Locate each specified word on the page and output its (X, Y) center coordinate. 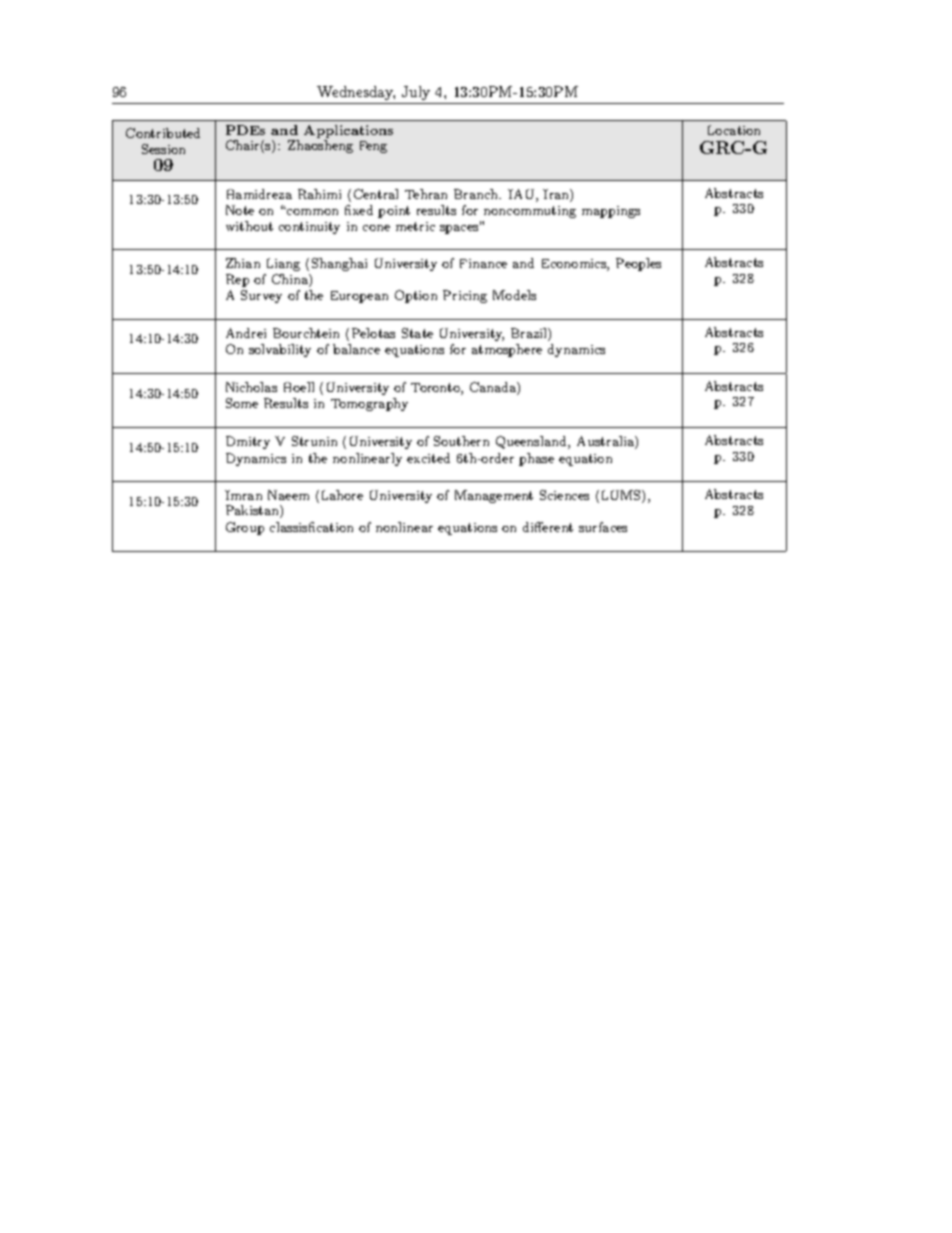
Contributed (163, 133)
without (249, 226)
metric (415, 226)
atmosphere (507, 350)
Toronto (436, 389)
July (416, 93)
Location (734, 130)
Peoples (638, 264)
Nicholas (251, 387)
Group (245, 528)
